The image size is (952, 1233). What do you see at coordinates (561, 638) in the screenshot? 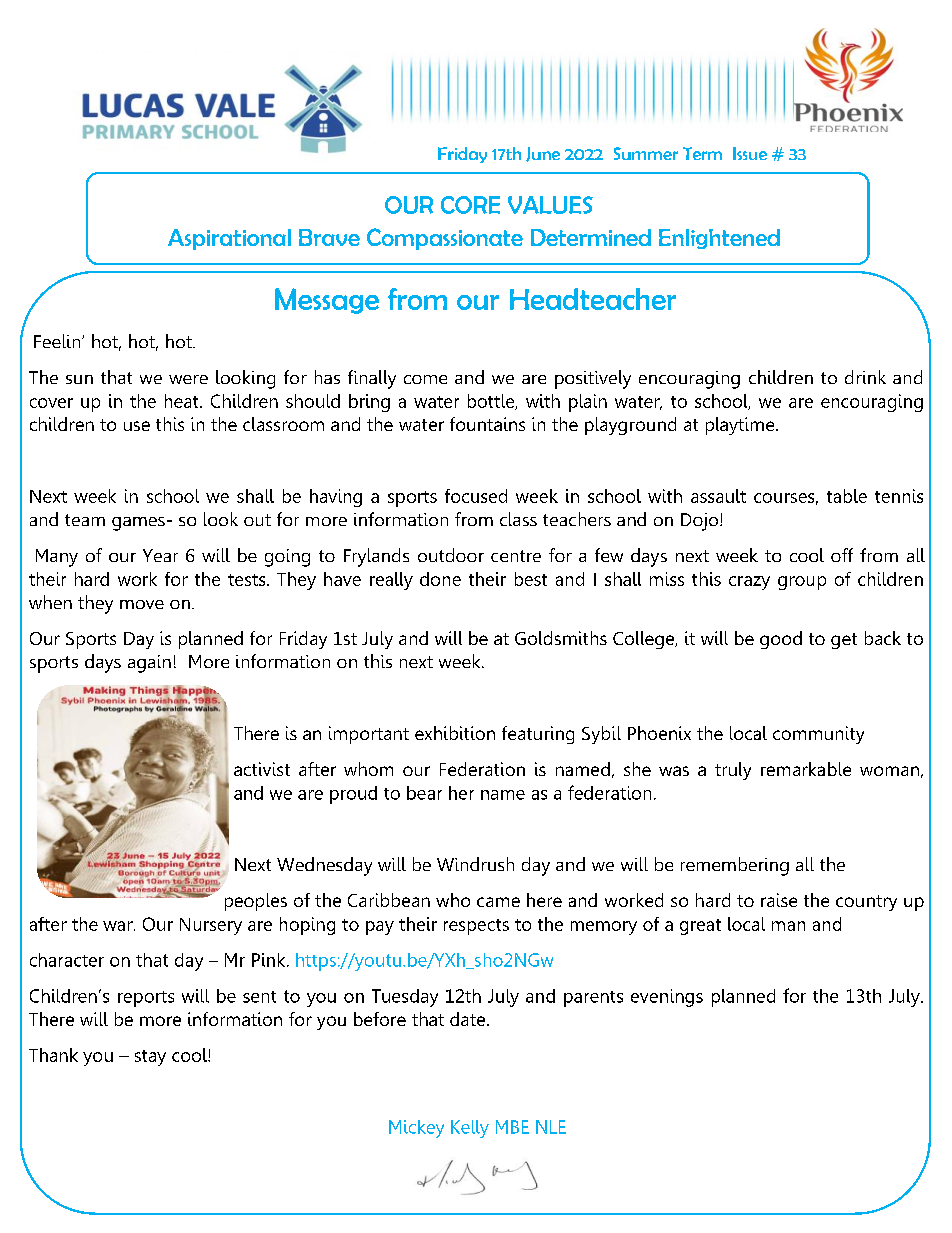
I see `Goldsmiths` at bounding box center [561, 638].
